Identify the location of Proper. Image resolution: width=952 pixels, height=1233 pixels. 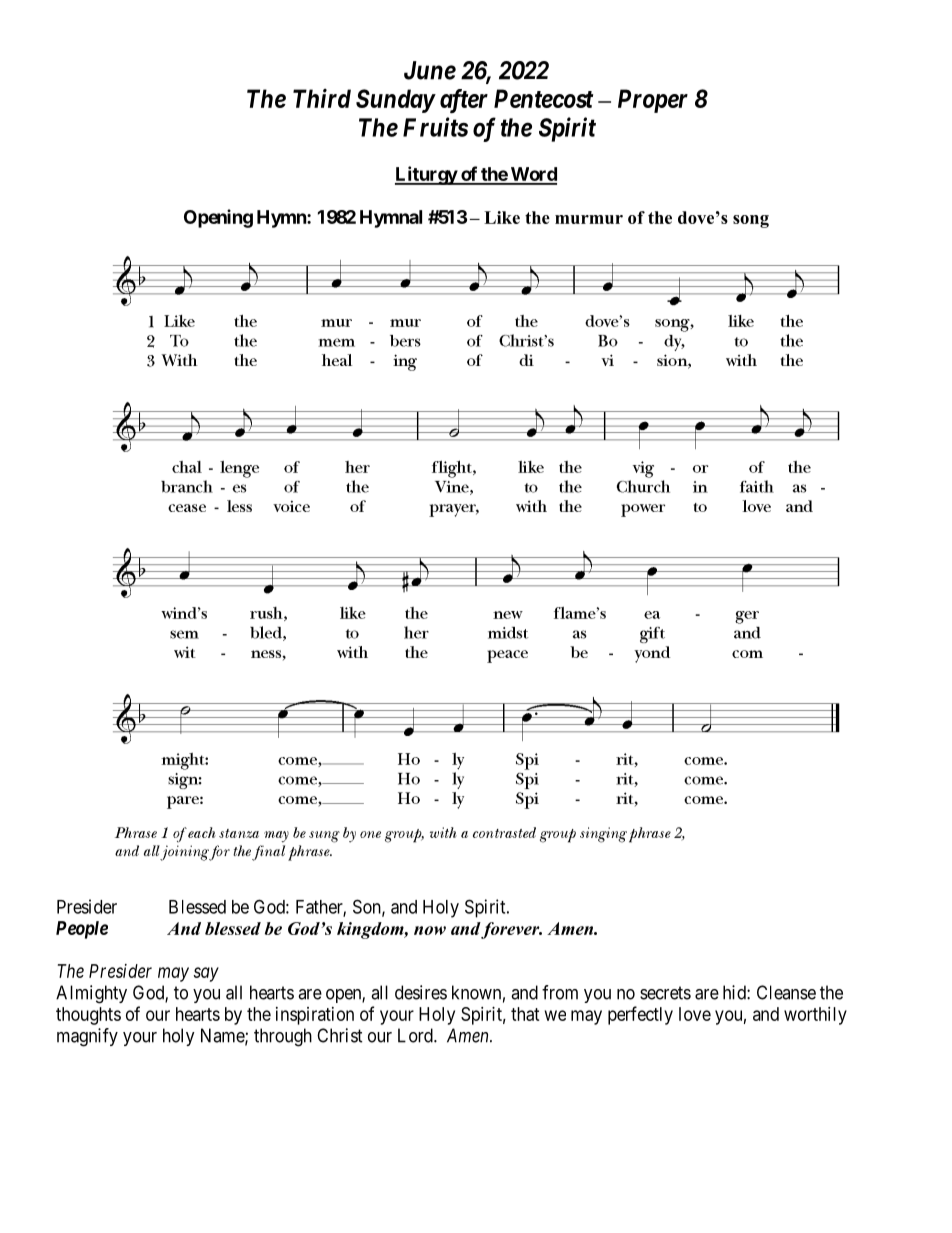
(653, 101).
